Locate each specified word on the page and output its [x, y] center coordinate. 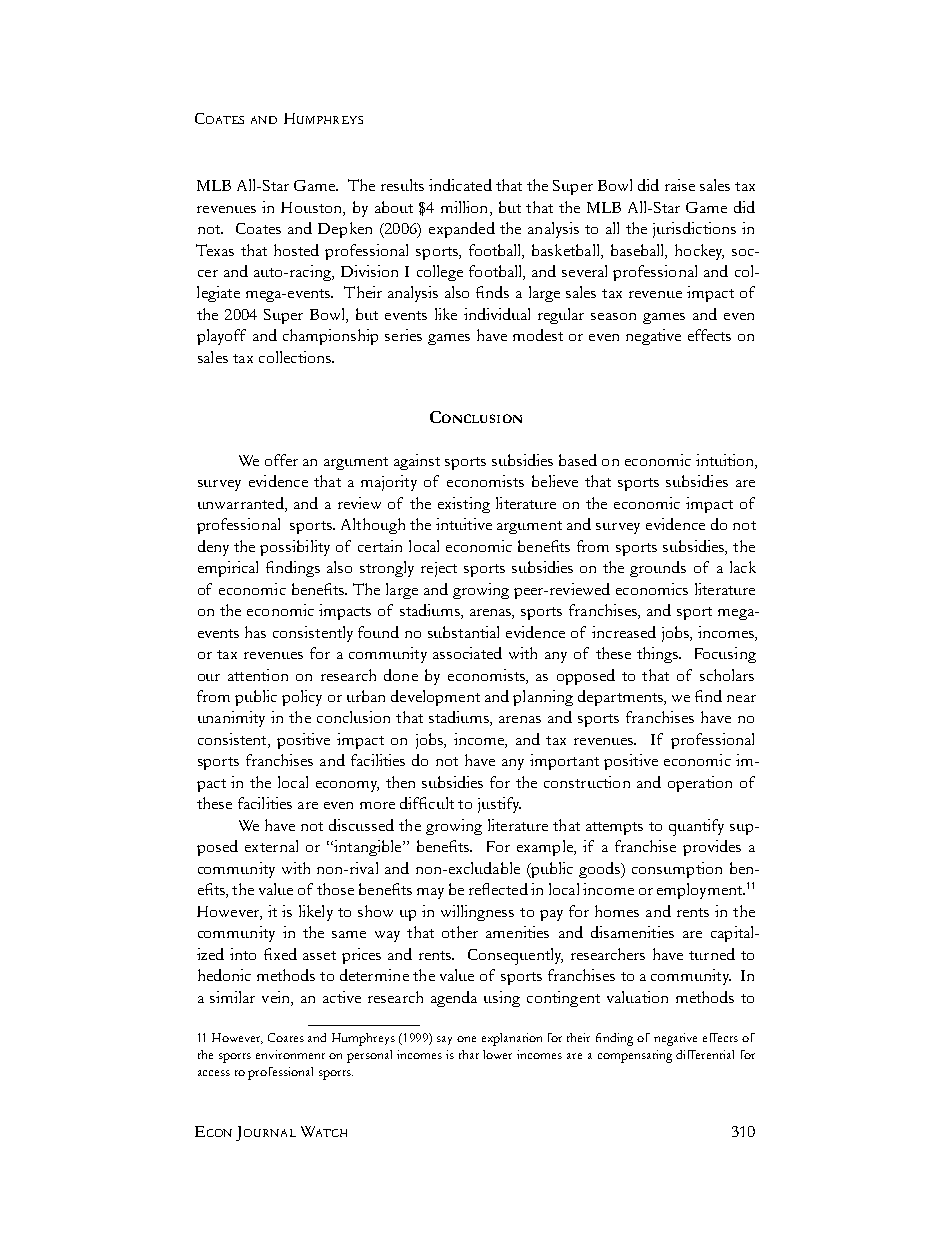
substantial [463, 632]
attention [258, 675]
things [659, 655]
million [466, 207]
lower [497, 1054]
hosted [296, 250]
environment [290, 1054]
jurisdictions [694, 230]
